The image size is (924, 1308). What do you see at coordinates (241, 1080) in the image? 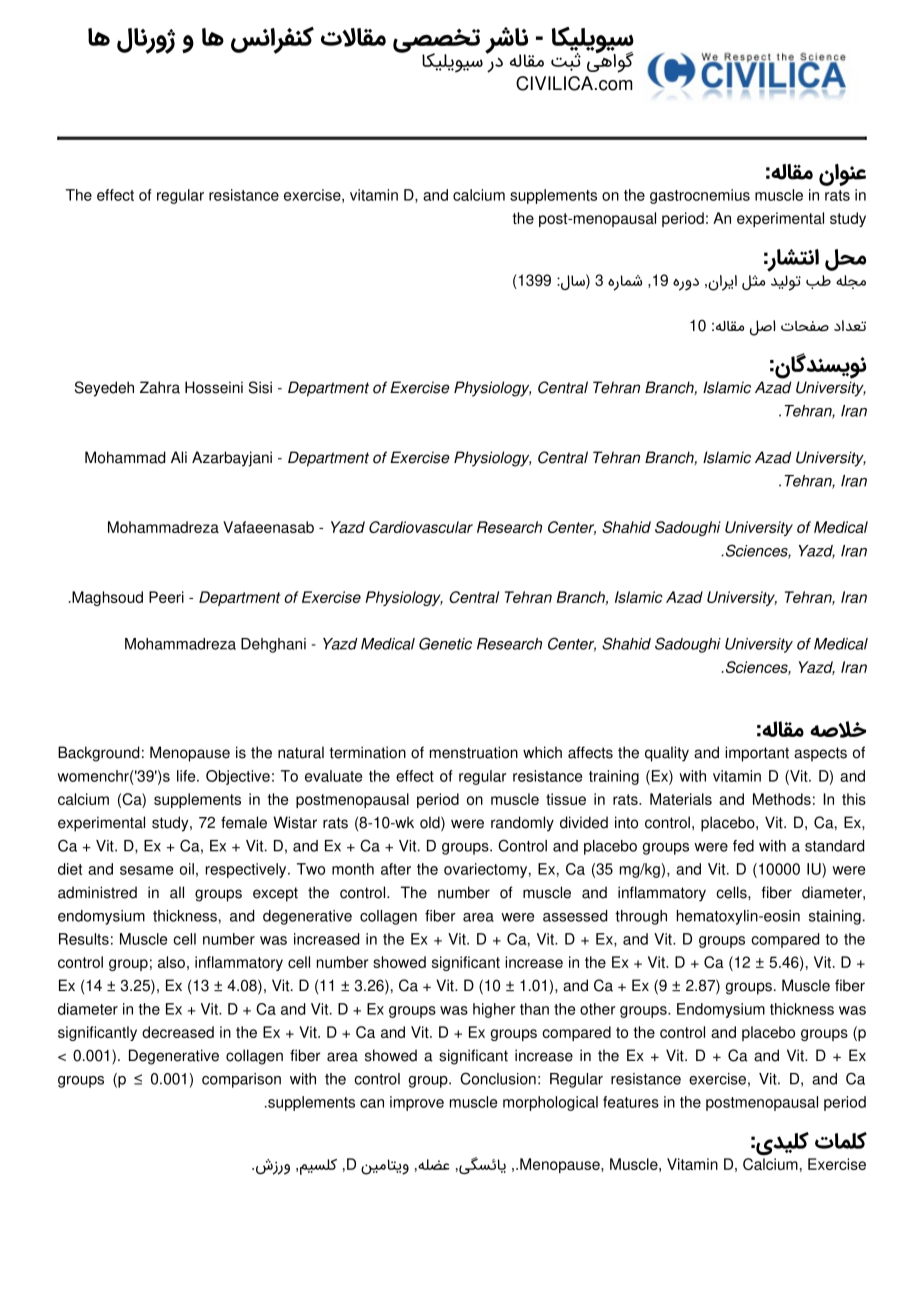
I see `comparison` at bounding box center [241, 1080].
